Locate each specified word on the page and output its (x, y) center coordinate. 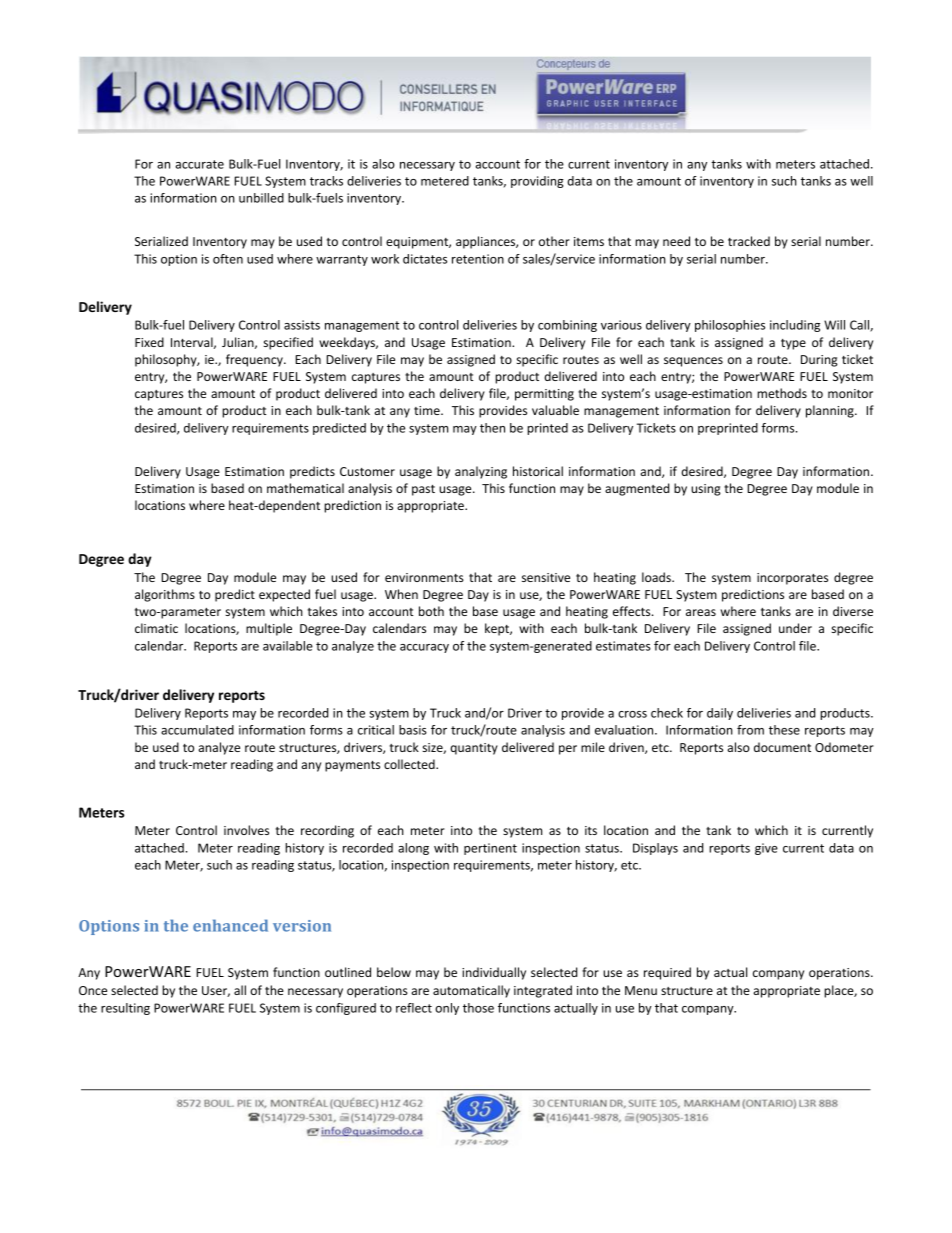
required (667, 973)
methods (782, 393)
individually (494, 973)
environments (424, 577)
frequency (255, 360)
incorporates (792, 579)
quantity (474, 749)
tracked (749, 241)
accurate (199, 164)
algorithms (165, 595)
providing (537, 182)
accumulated (197, 730)
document (782, 747)
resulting (125, 1009)
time (428, 410)
